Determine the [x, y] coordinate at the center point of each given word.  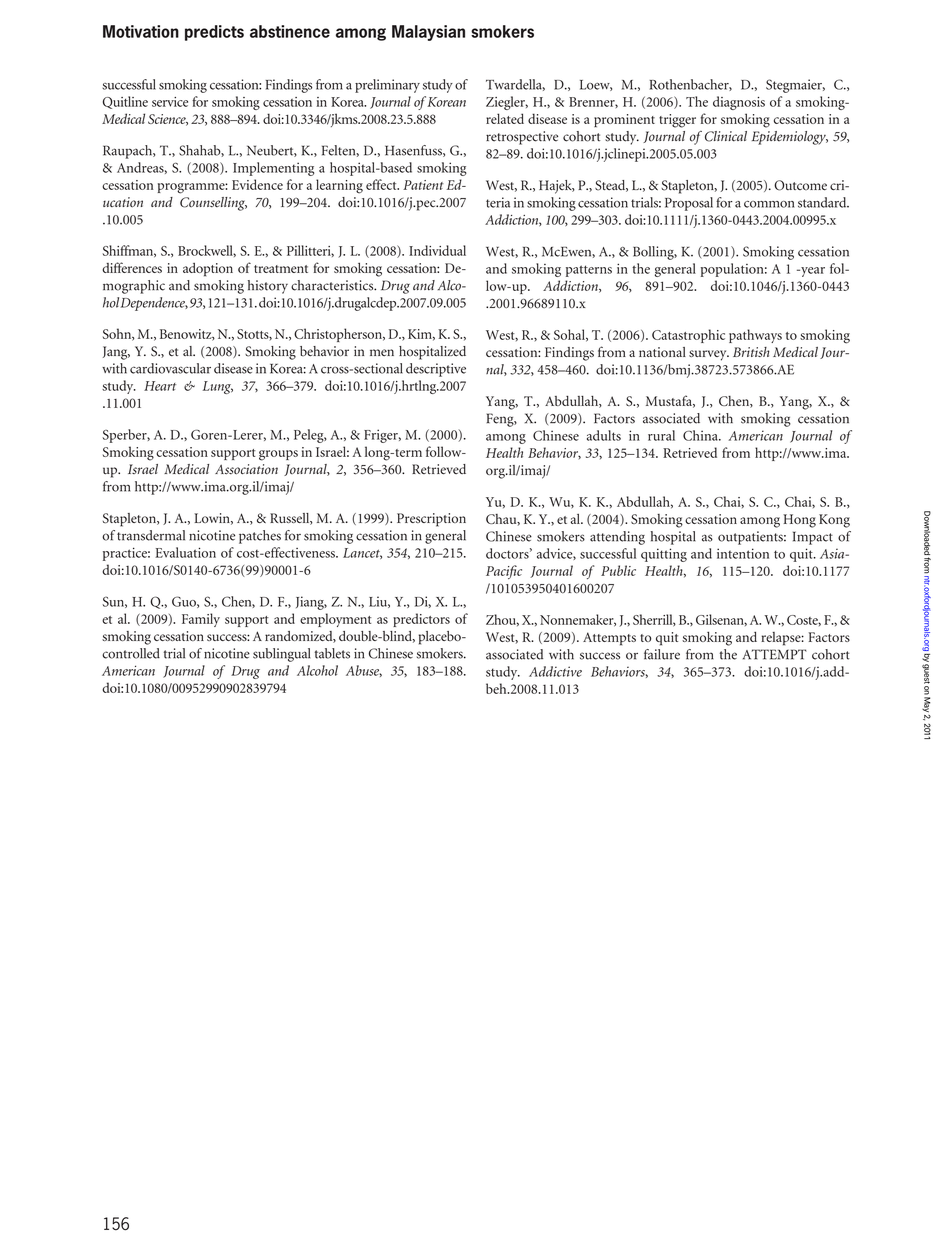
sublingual [282, 655]
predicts [214, 33]
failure [662, 654]
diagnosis [739, 103]
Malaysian [428, 33]
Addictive [555, 671]
